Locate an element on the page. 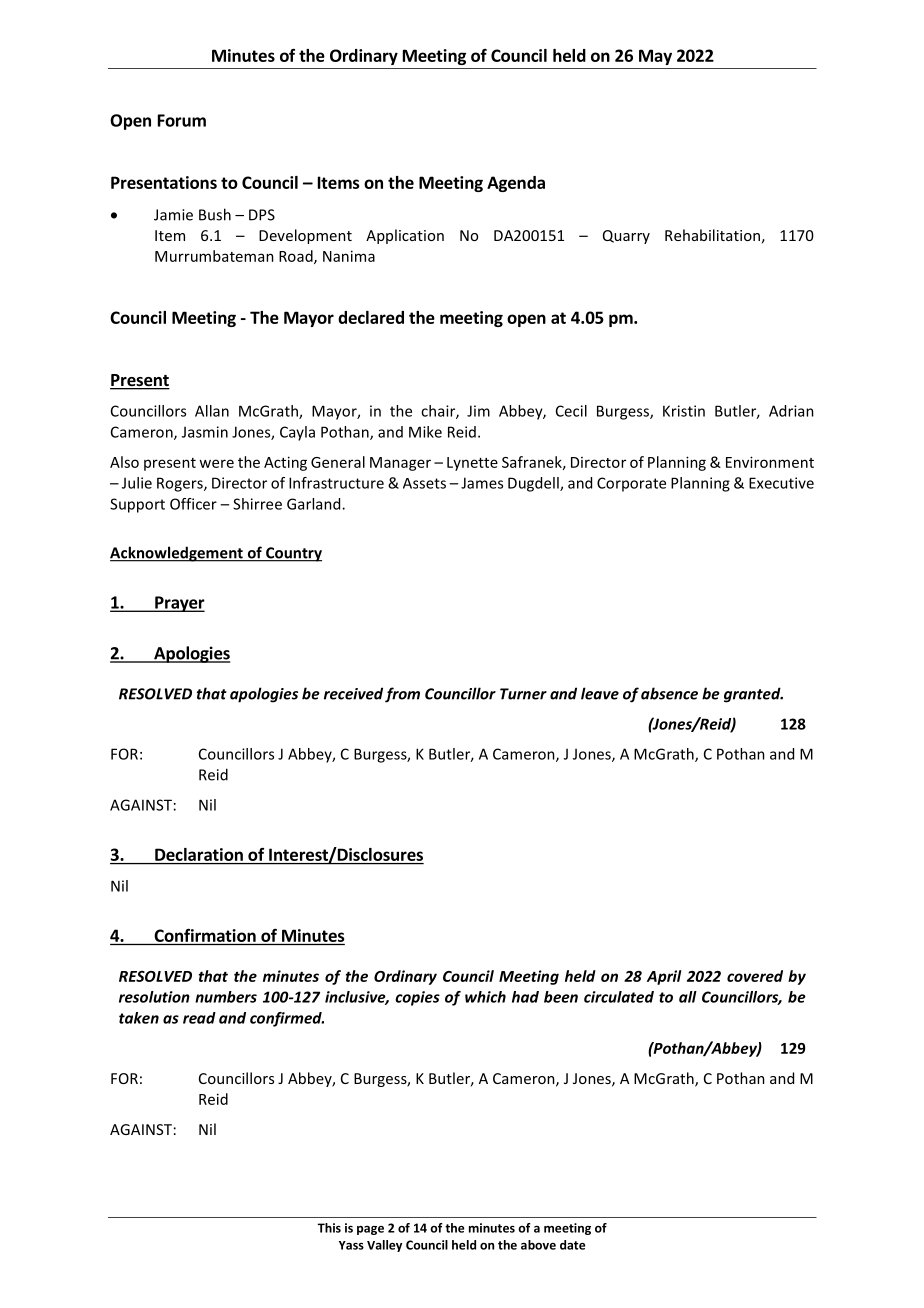 This document has width=924, height=1308. Prayer is located at coordinates (179, 604).
